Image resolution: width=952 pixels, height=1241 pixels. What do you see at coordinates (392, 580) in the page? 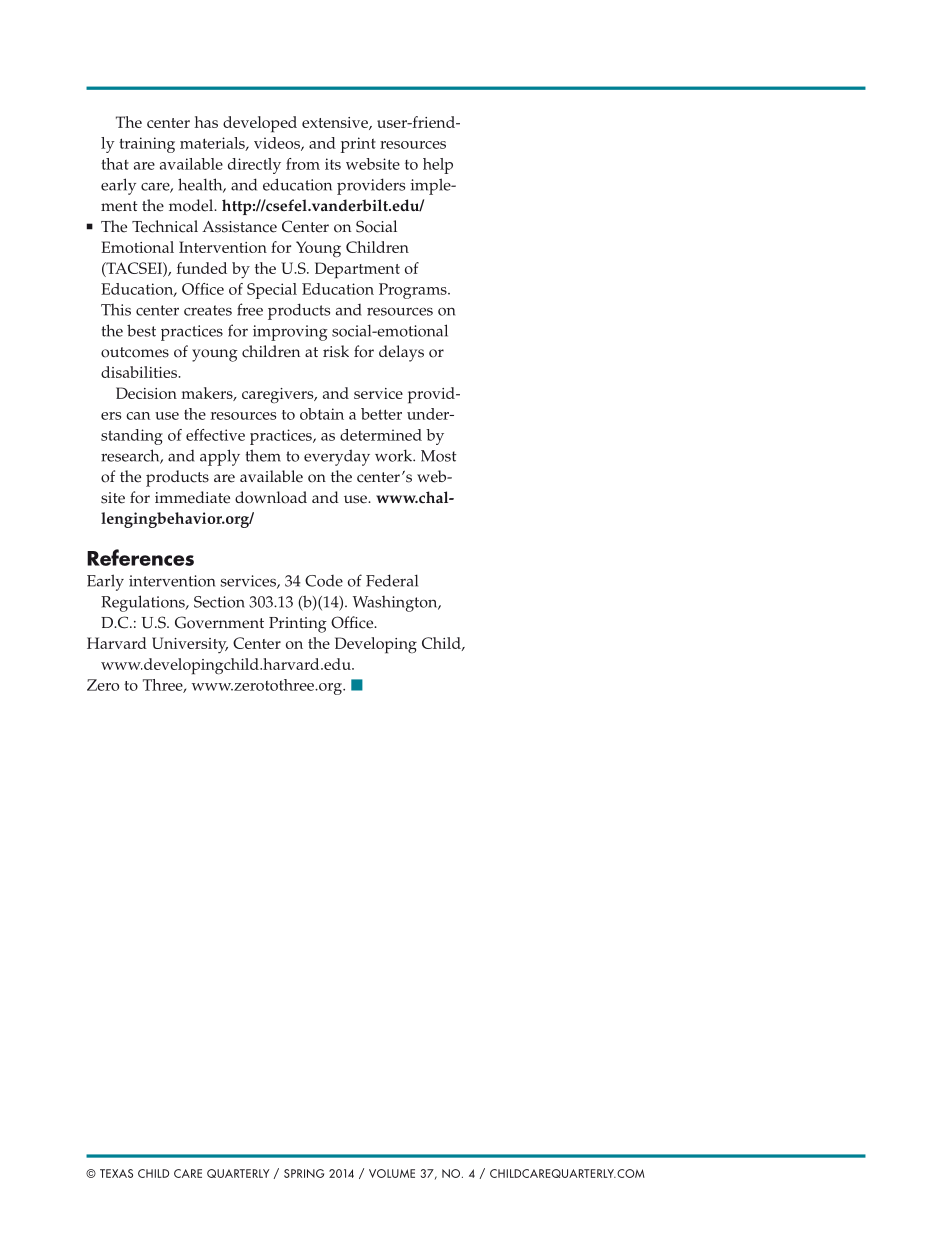
I see `Federal` at bounding box center [392, 580].
